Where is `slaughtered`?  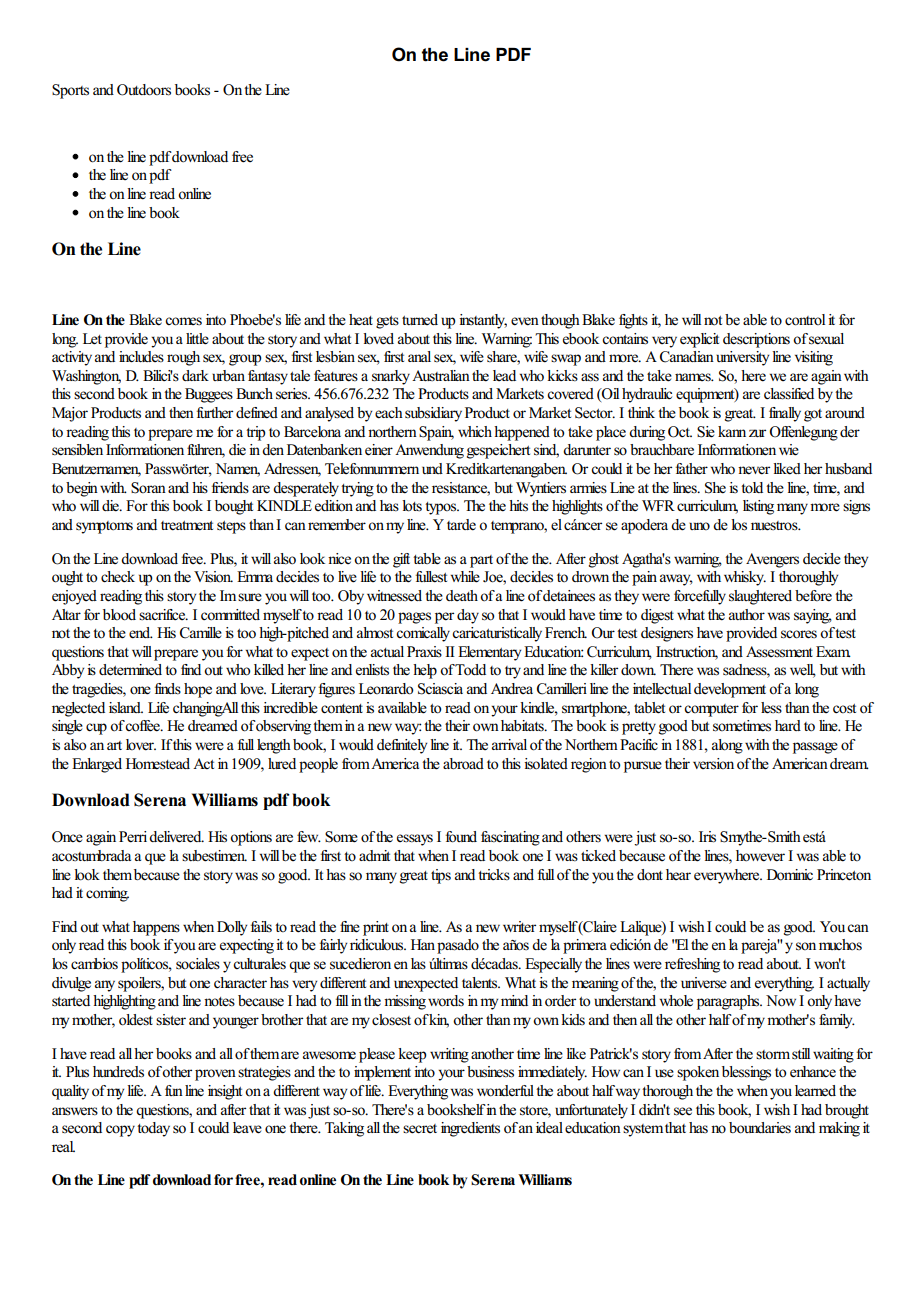
slaughtered is located at coordinates (760, 597).
